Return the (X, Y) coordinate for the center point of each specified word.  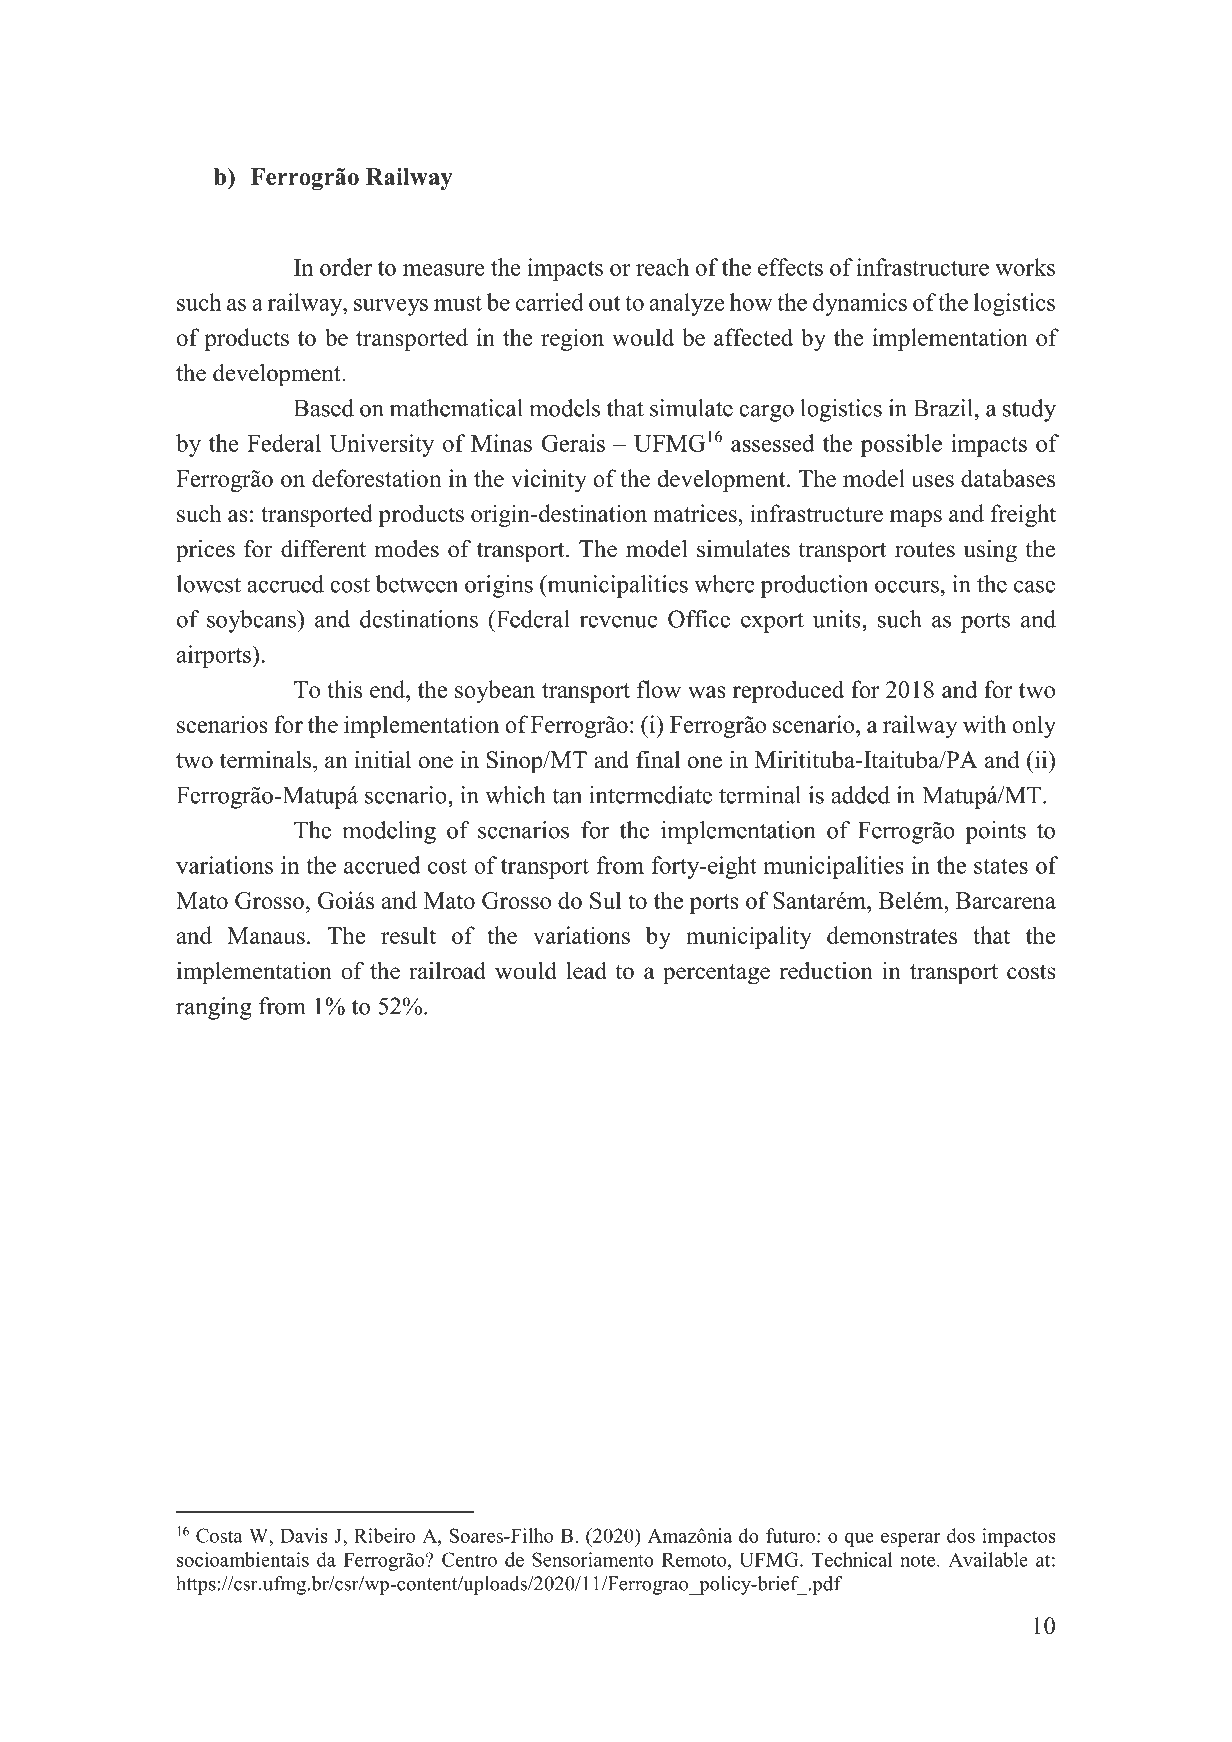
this (344, 689)
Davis (304, 1535)
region (572, 339)
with (984, 724)
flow (659, 689)
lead (586, 971)
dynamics (860, 304)
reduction (826, 971)
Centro (469, 1559)
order (346, 267)
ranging (214, 1008)
